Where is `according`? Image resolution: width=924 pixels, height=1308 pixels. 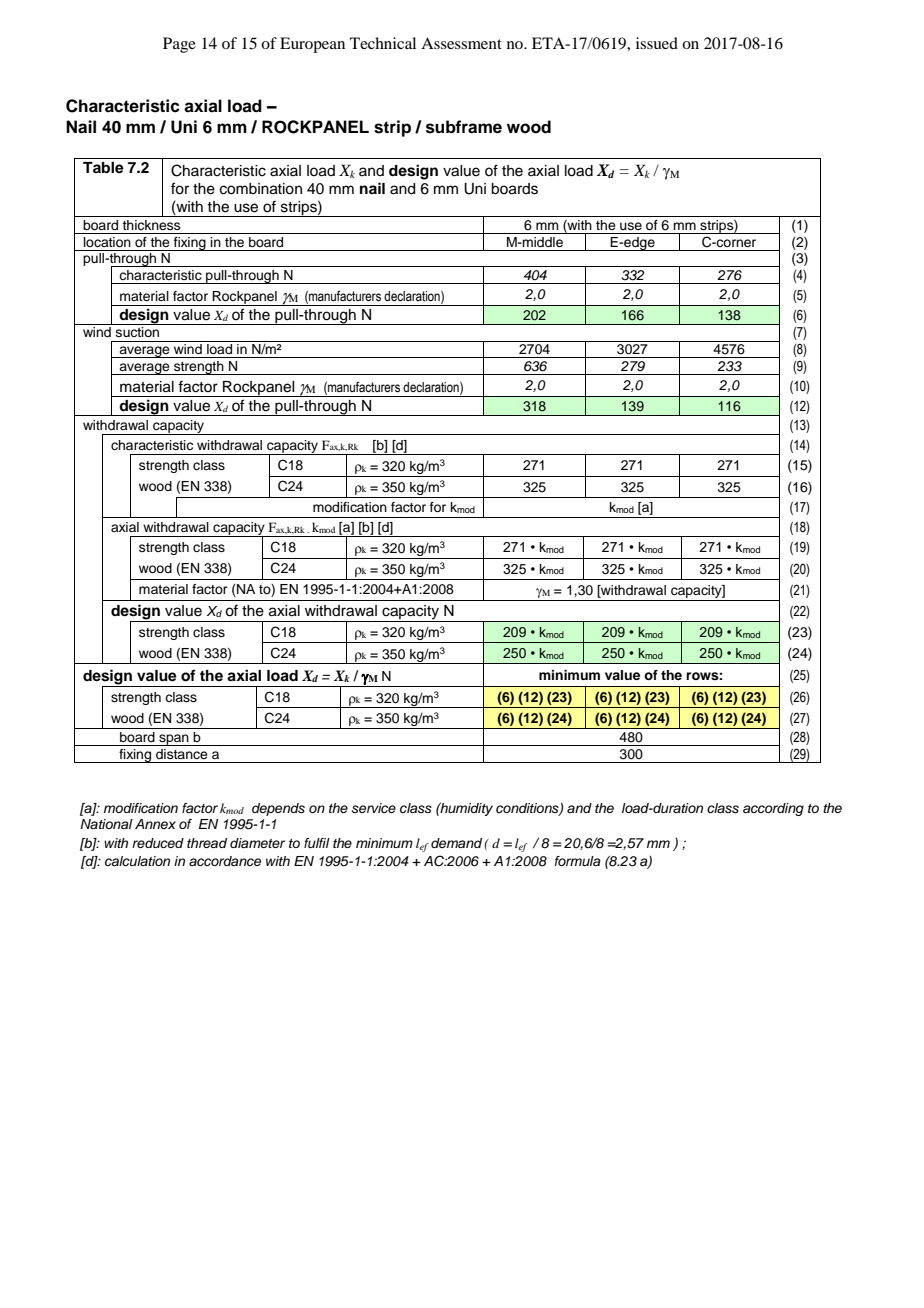 according is located at coordinates (773, 809).
